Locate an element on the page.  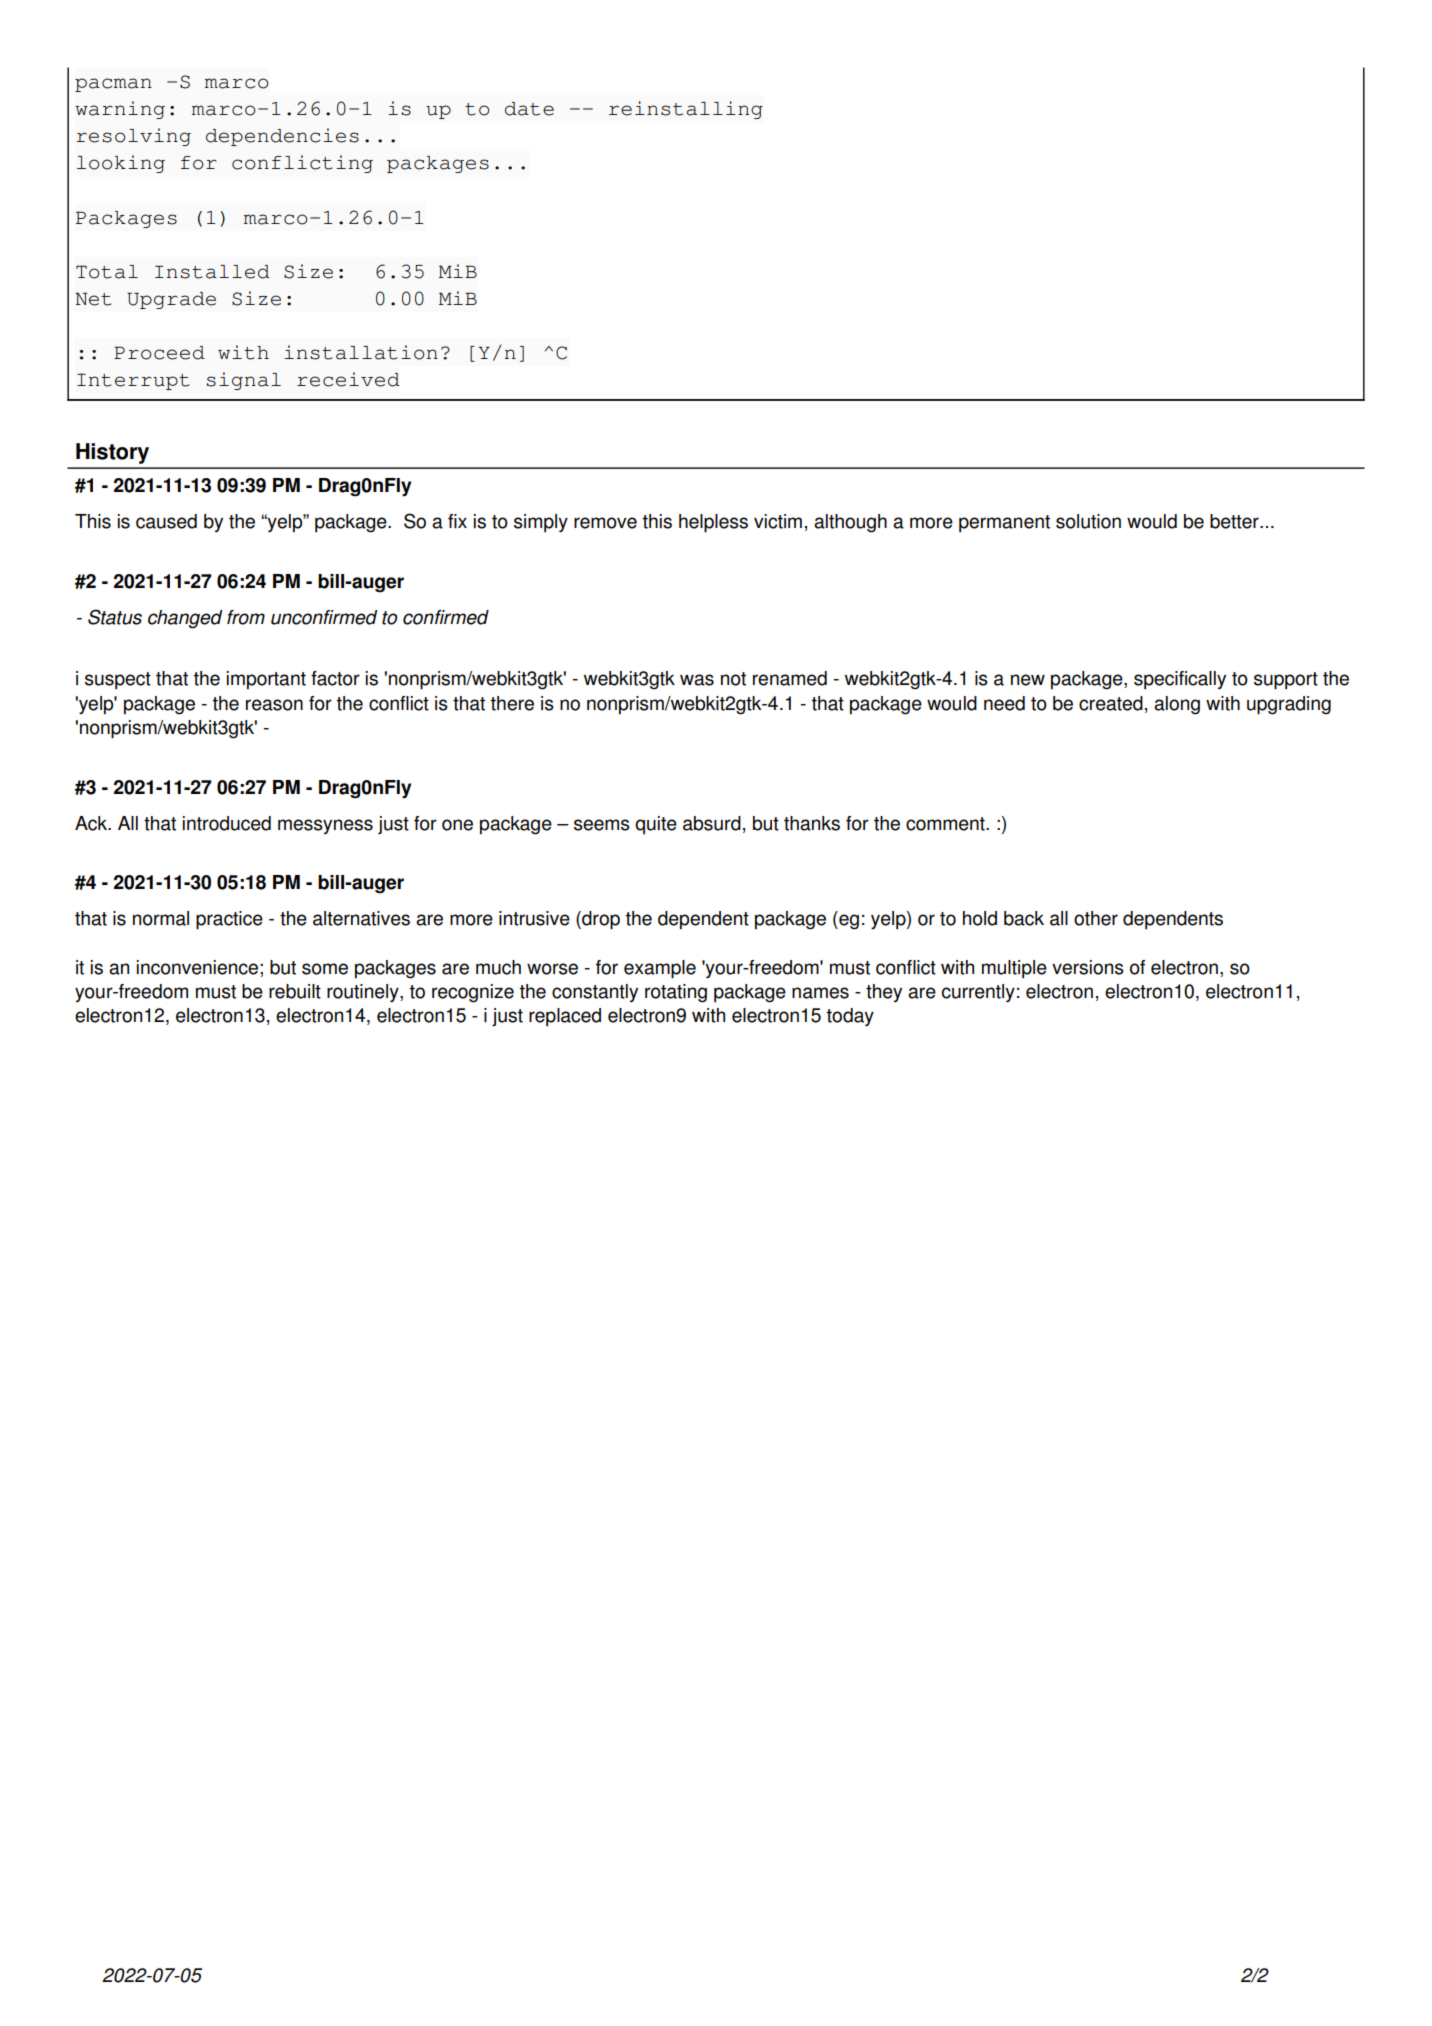
better is located at coordinates (1235, 521).
